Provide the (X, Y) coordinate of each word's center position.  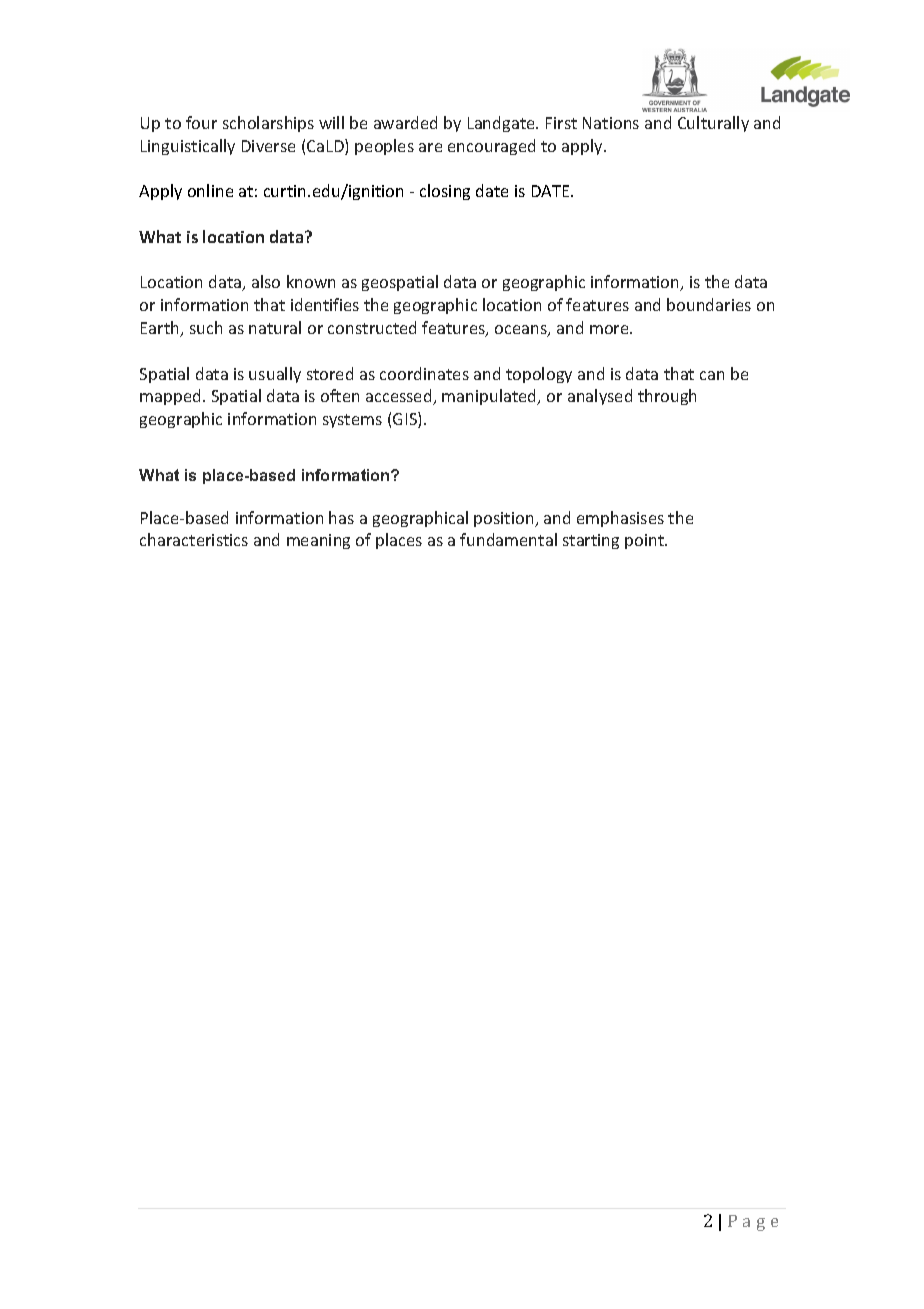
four (201, 122)
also (266, 281)
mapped (170, 397)
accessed (400, 397)
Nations (611, 123)
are (430, 147)
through (667, 397)
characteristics (194, 539)
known (311, 281)
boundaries (709, 304)
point (645, 541)
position (505, 519)
